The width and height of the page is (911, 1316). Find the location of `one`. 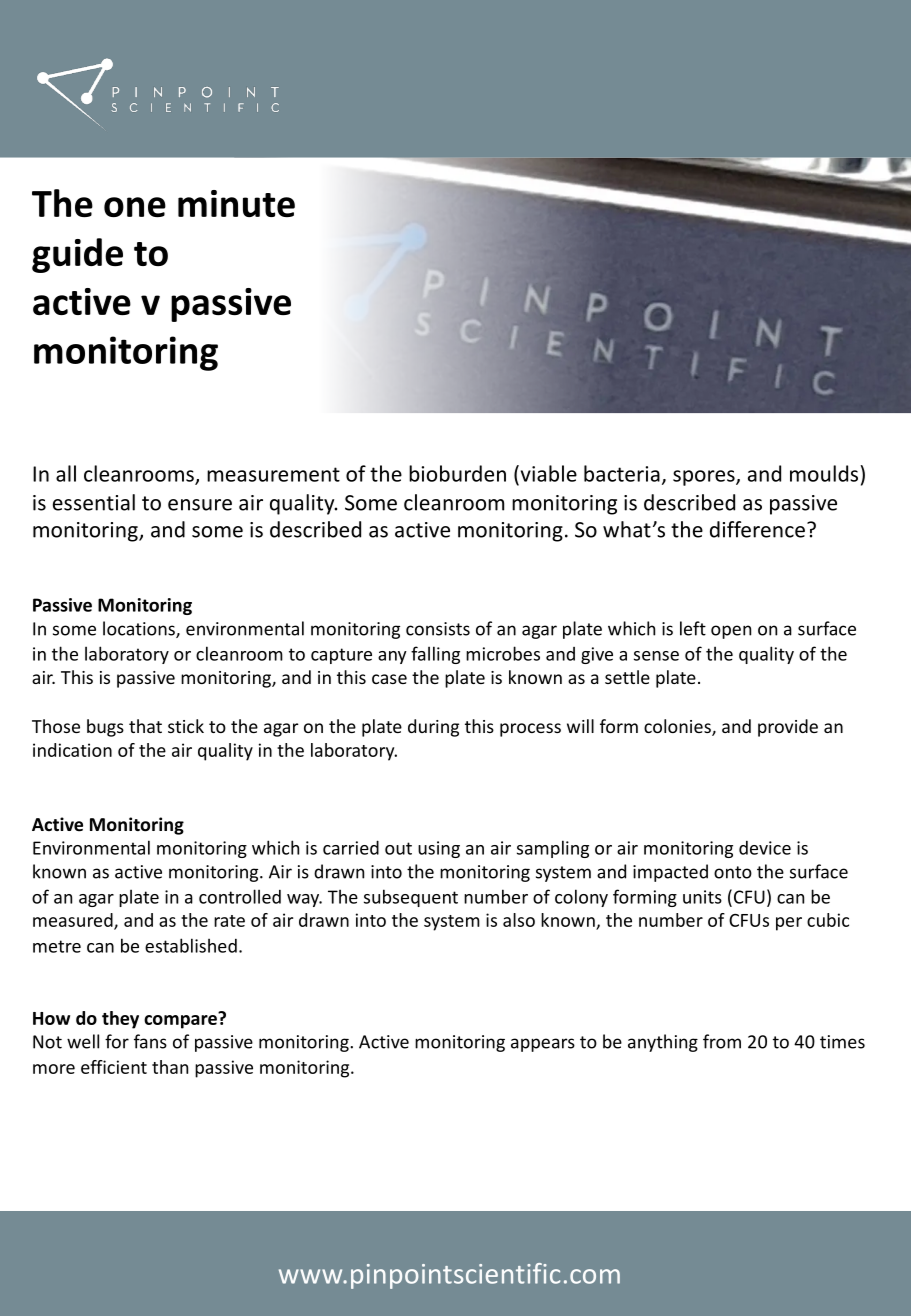

one is located at coordinates (135, 207).
